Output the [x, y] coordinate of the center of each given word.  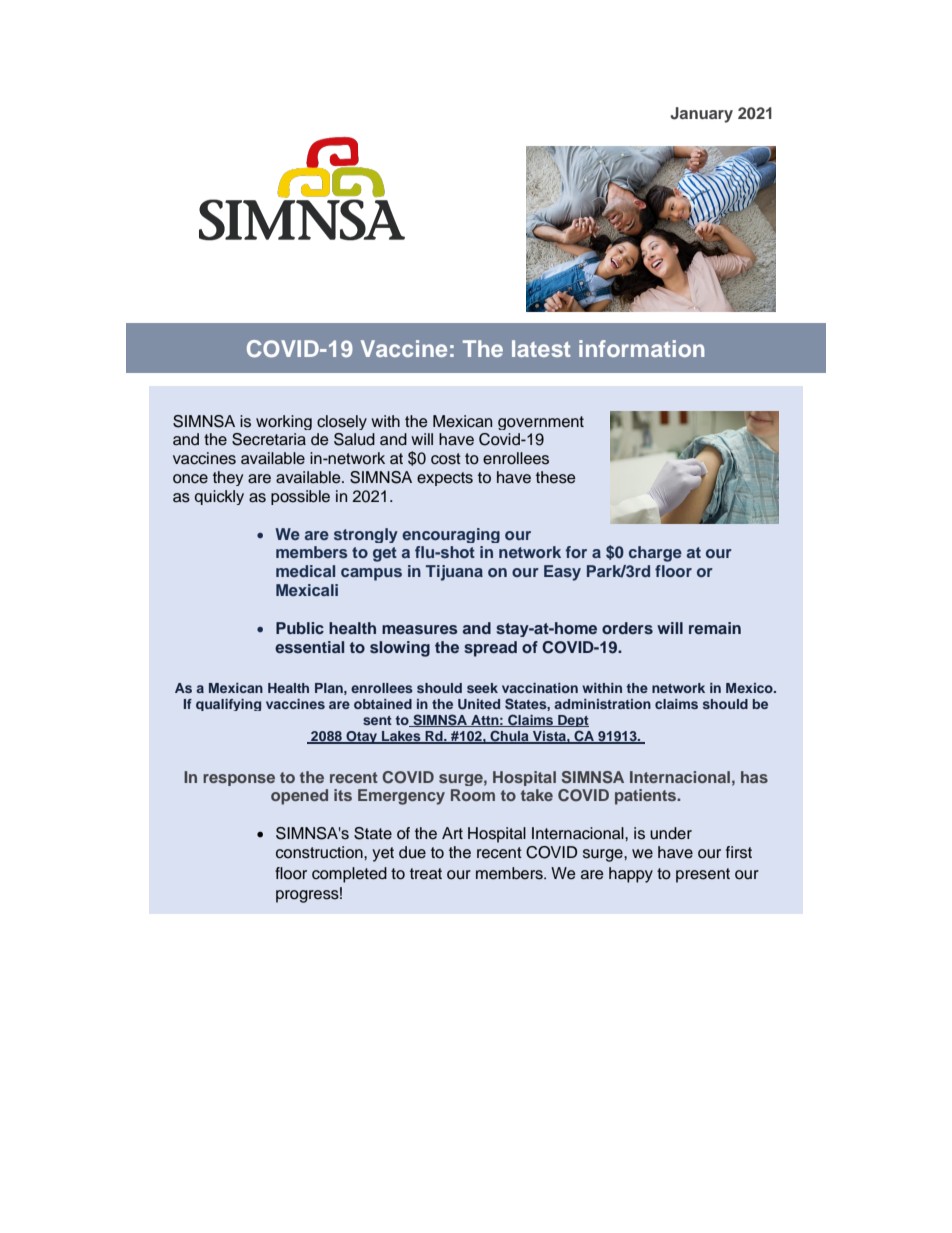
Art [452, 833]
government [541, 423]
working [284, 422]
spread [490, 649]
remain [715, 628]
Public [300, 628]
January [701, 115]
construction [320, 852]
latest [541, 348]
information [641, 348]
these [556, 477]
